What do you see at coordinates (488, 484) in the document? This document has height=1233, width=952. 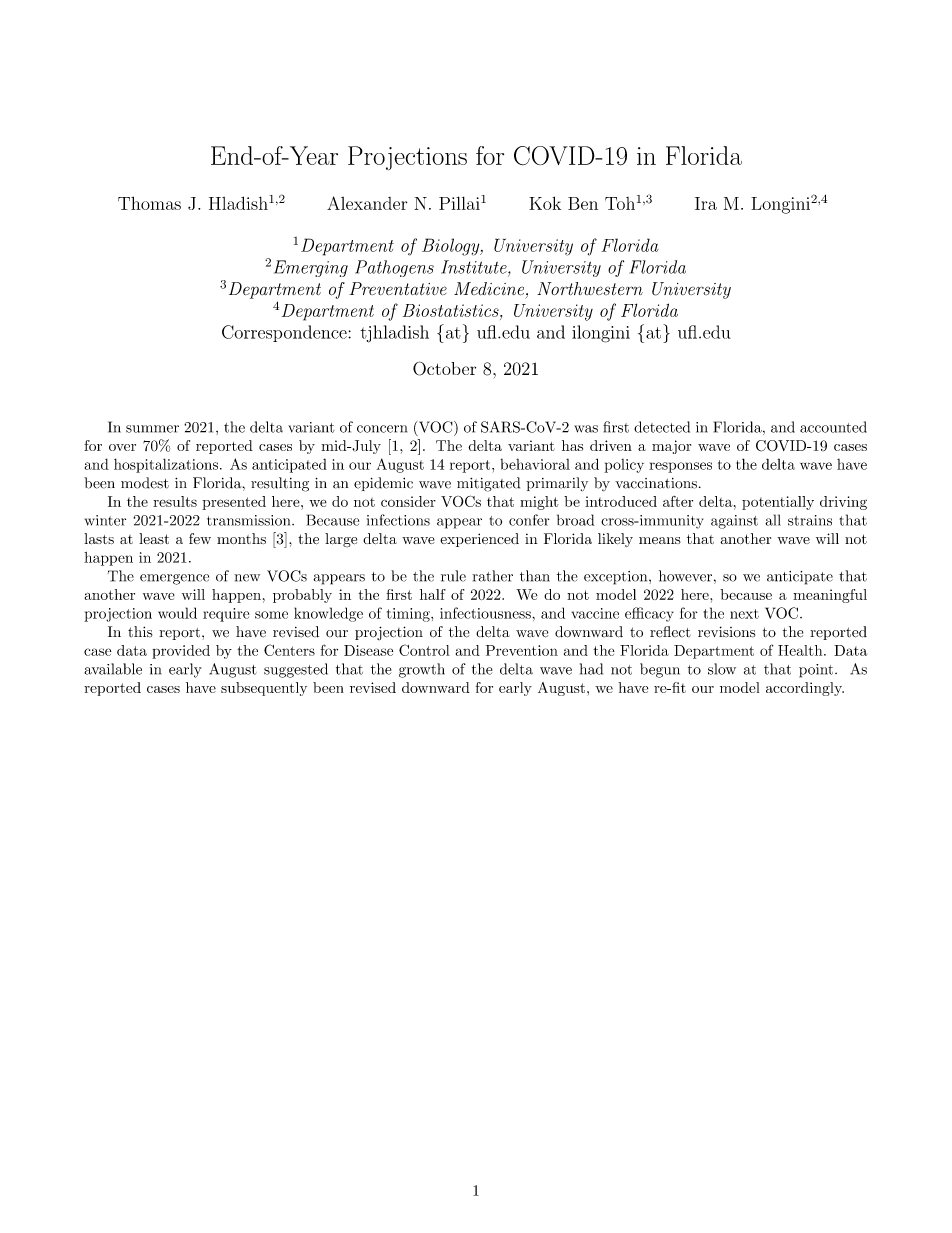 I see `mitigated` at bounding box center [488, 484].
